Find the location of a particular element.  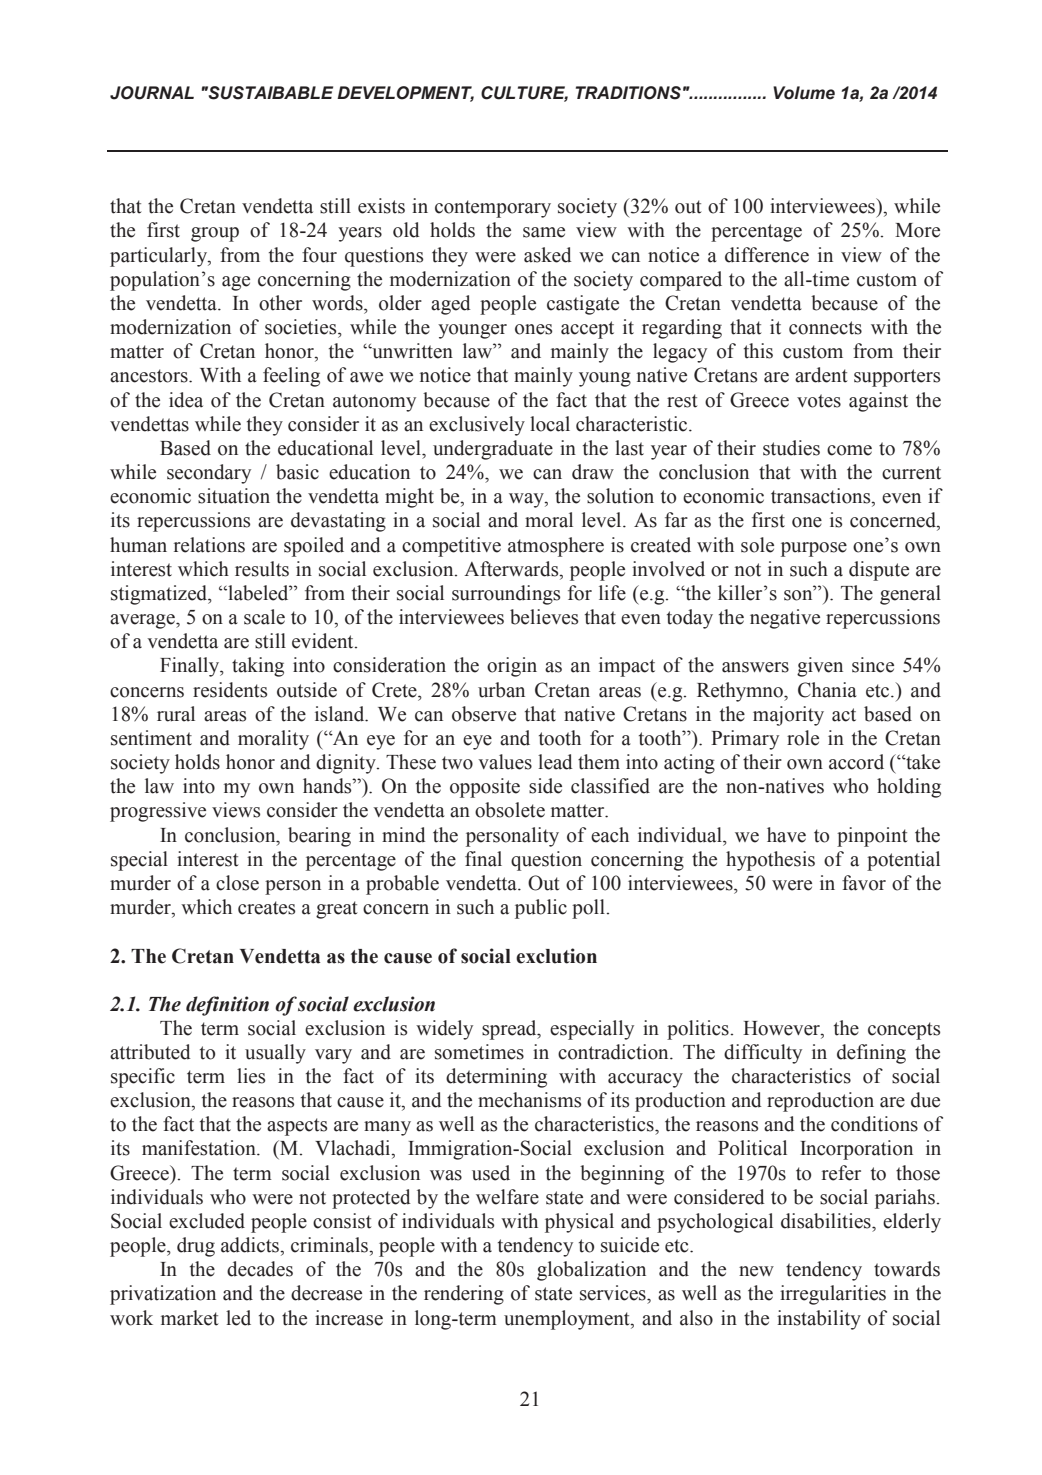

contemporary is located at coordinates (493, 209).
